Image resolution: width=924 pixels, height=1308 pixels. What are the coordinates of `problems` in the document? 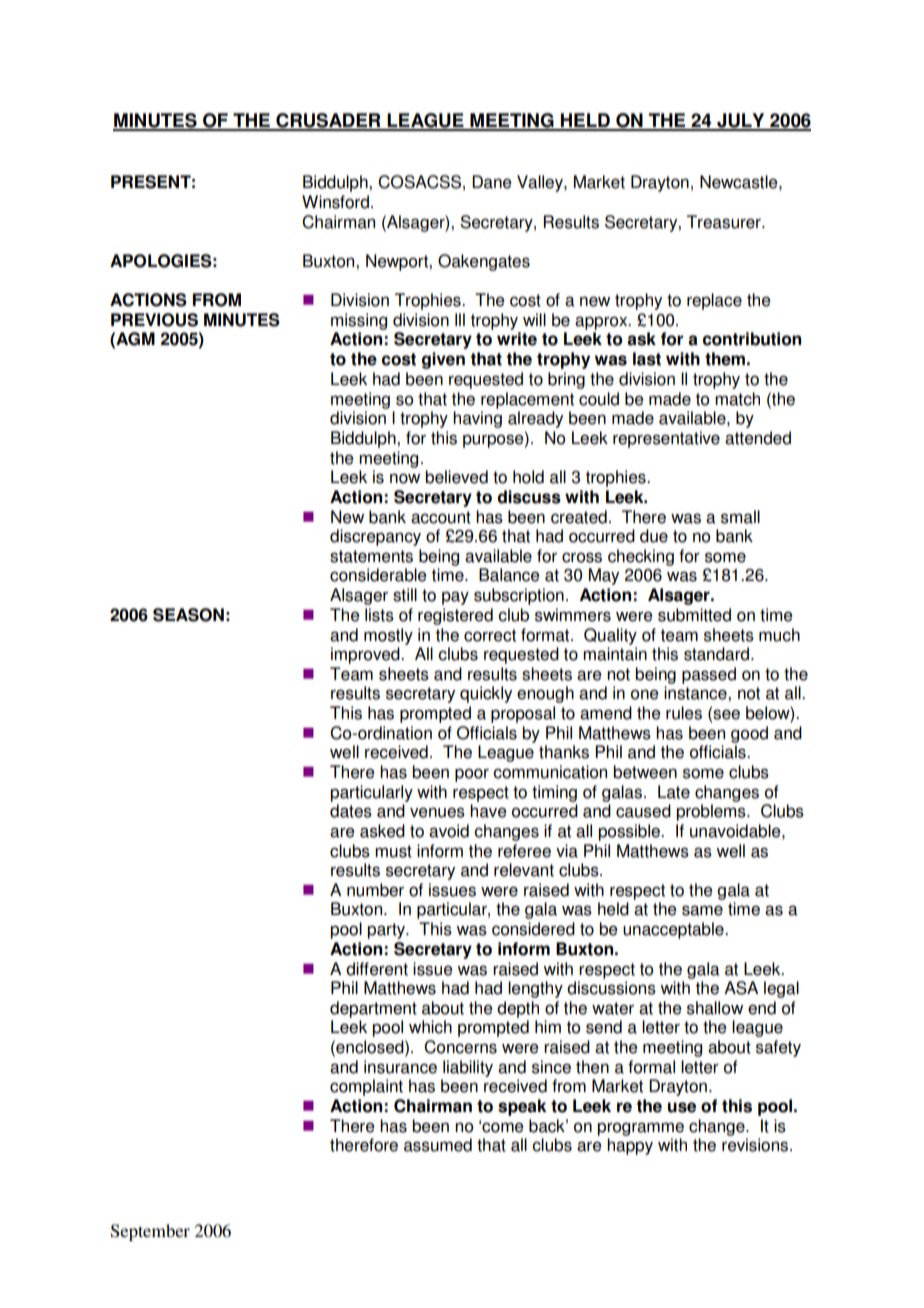 It's located at (712, 812).
